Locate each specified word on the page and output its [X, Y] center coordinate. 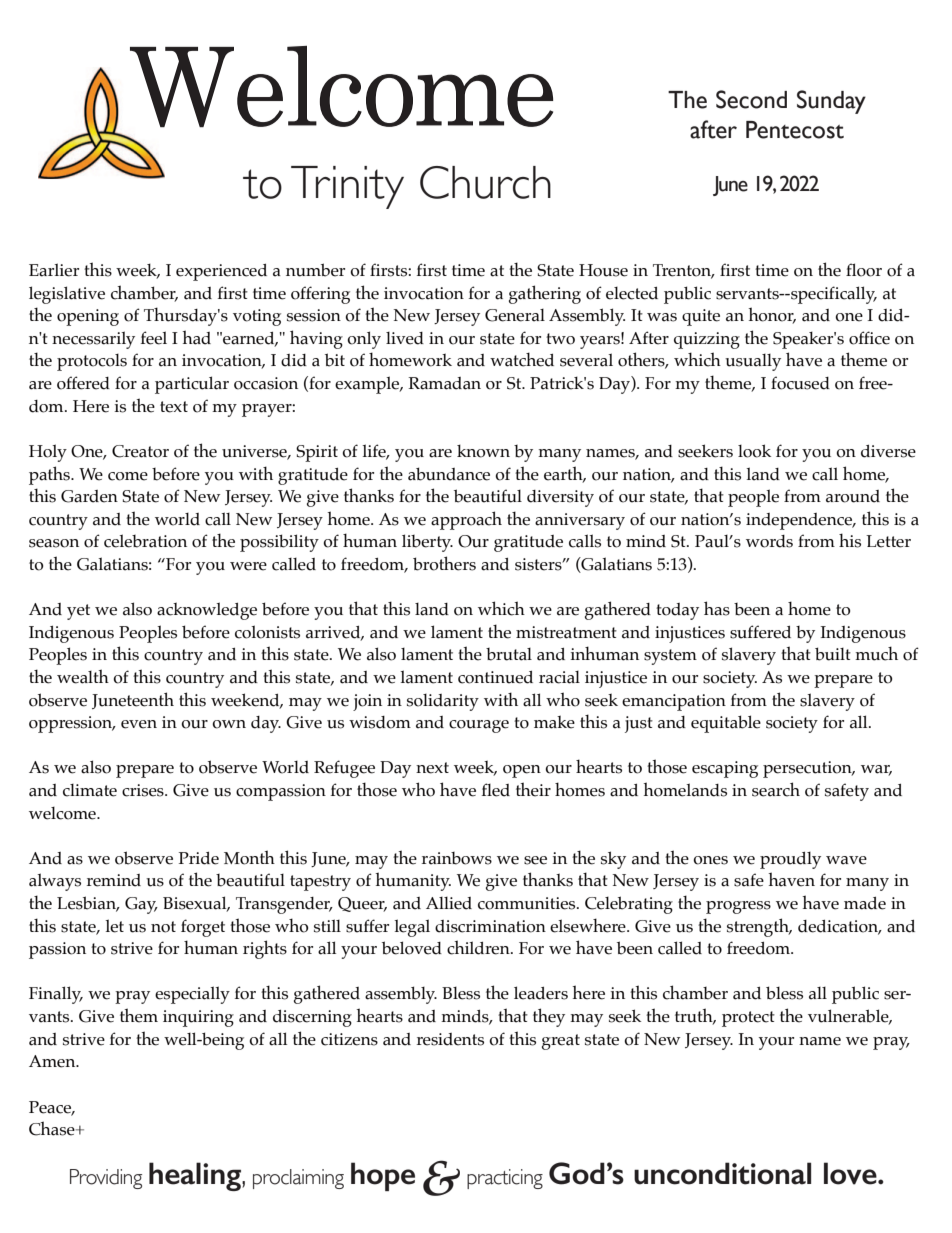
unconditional [722, 1173]
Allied [449, 903]
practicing [505, 1179]
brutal [509, 654]
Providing [106, 1179]
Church [485, 182]
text [174, 407]
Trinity [347, 187]
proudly [790, 860]
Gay [141, 905]
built [833, 654]
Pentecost [795, 130]
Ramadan [444, 383]
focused [800, 383]
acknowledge [207, 611]
